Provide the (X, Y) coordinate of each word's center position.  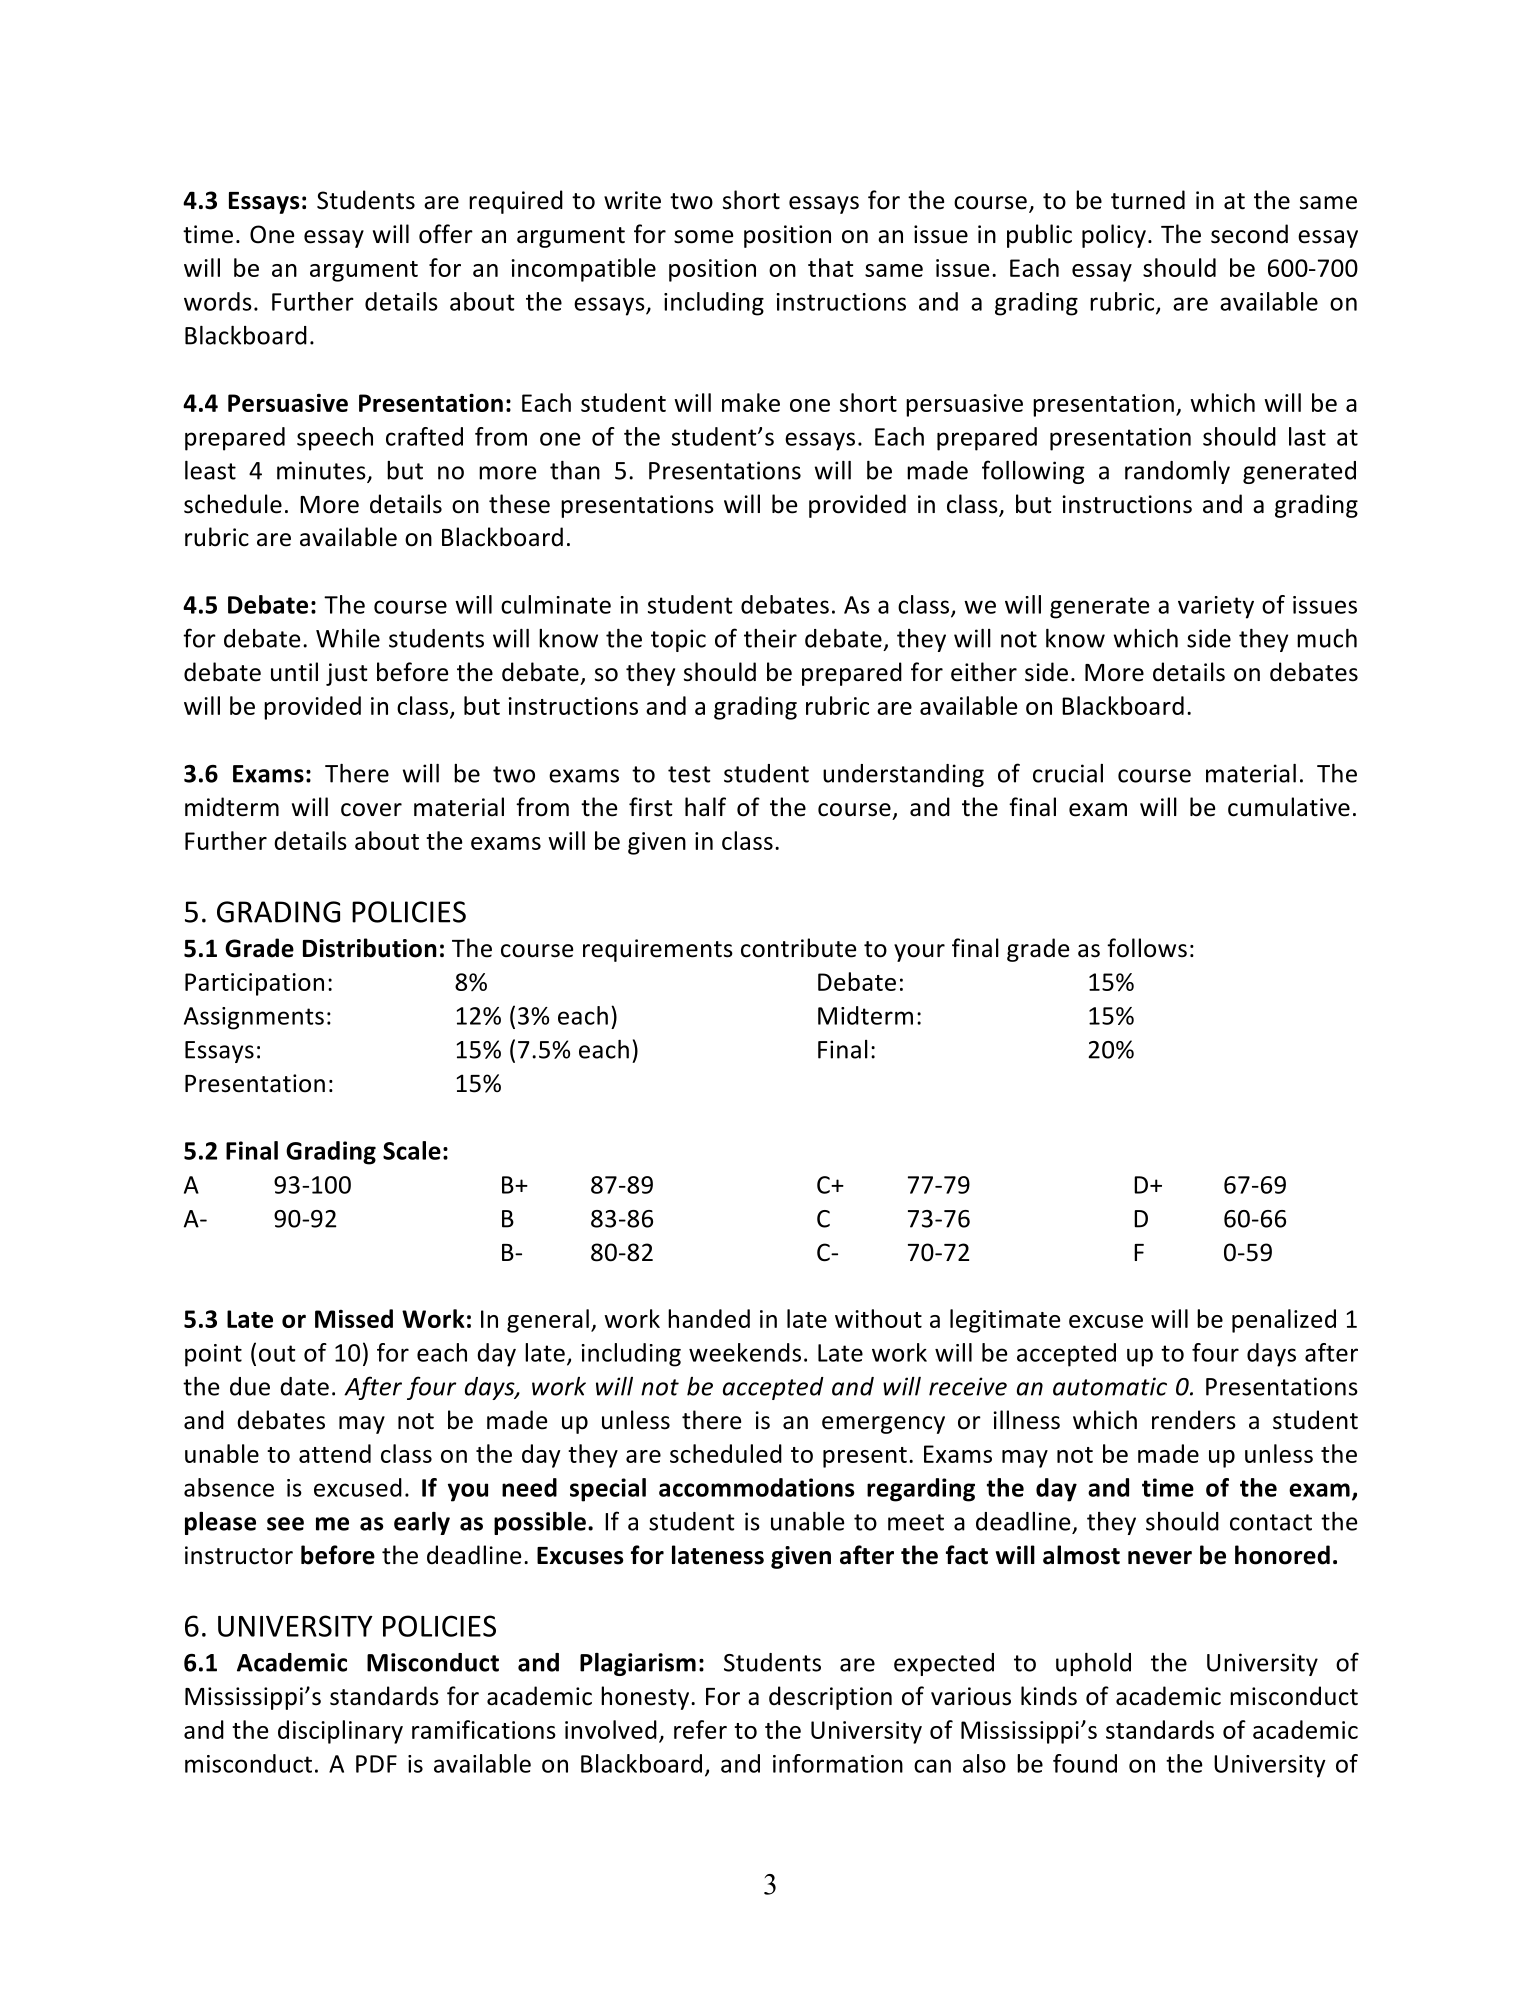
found (1085, 1763)
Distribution (370, 948)
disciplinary (340, 1732)
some (703, 237)
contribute (798, 948)
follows (1147, 948)
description (830, 1698)
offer (446, 234)
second (1249, 234)
